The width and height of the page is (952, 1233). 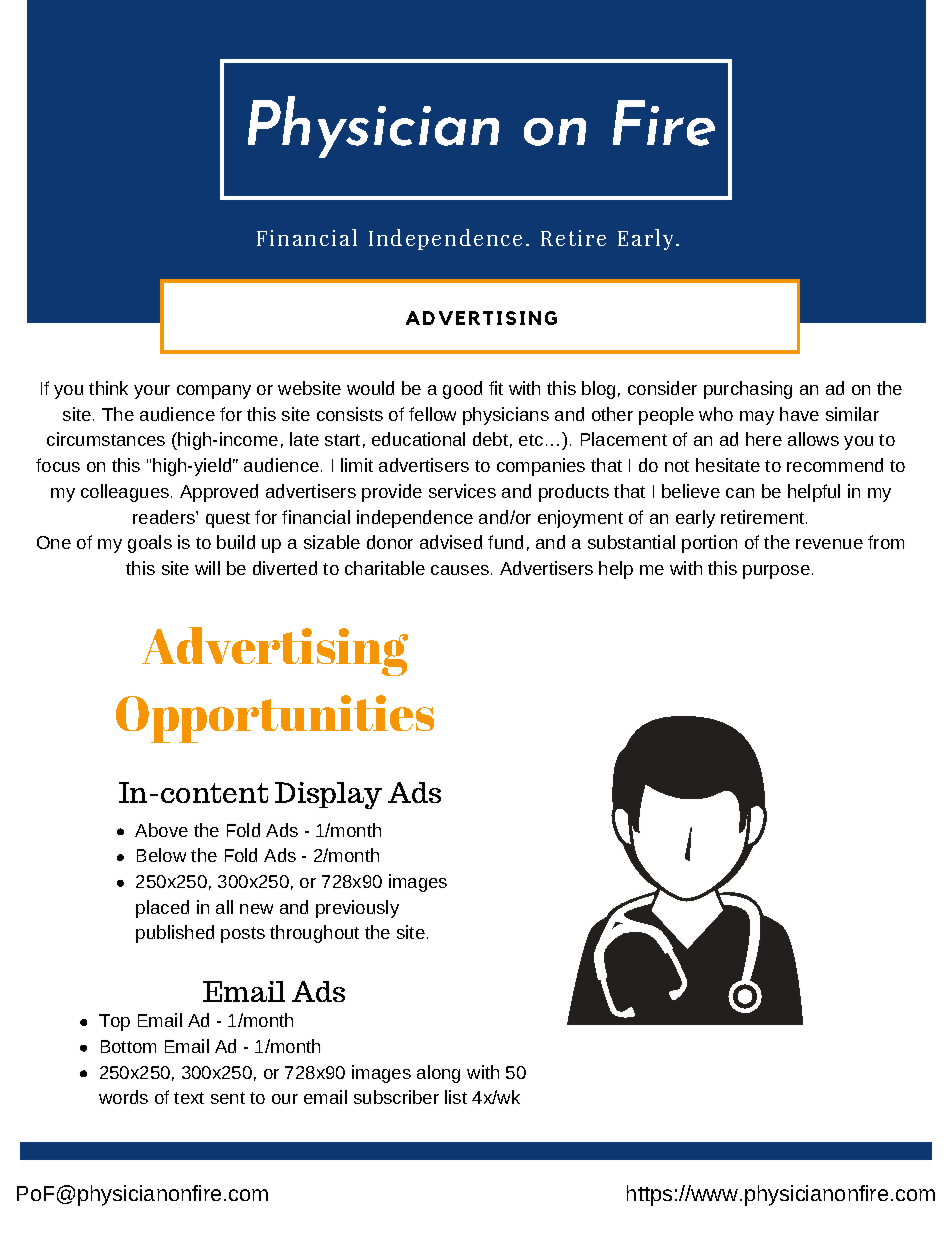 I want to click on along, so click(x=438, y=1074).
